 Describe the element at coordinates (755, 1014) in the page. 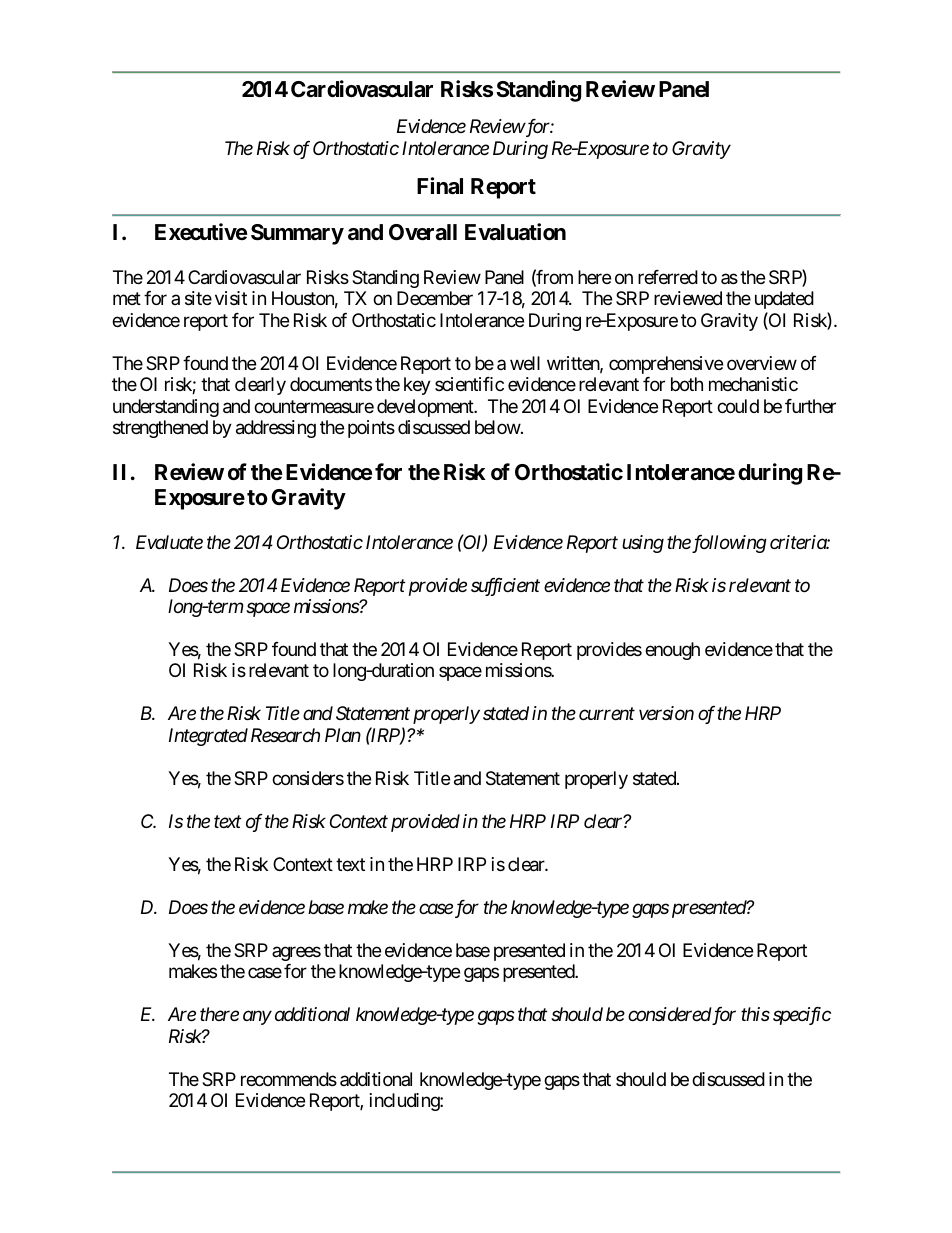

I see `this` at that location.
